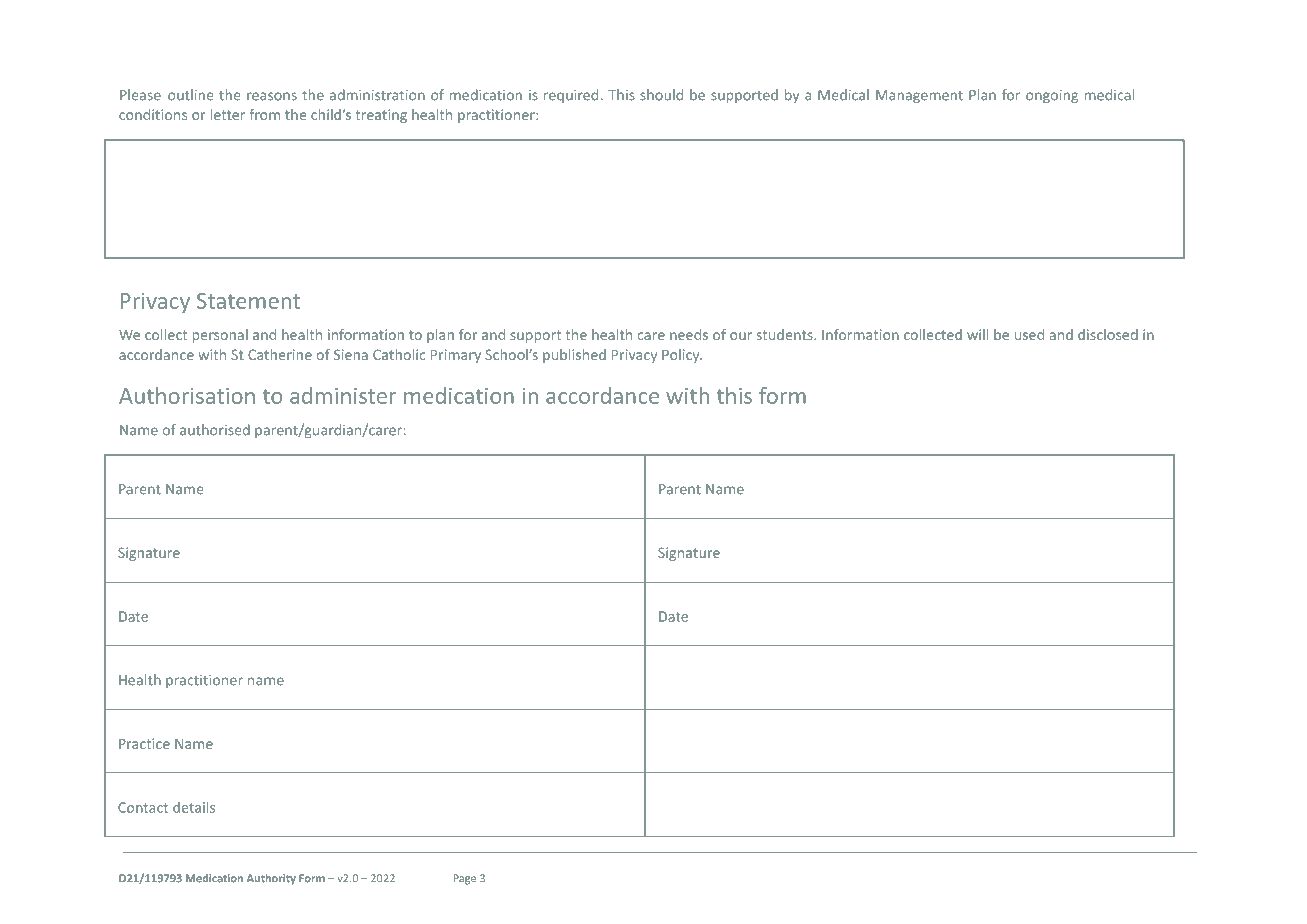 This screenshot has width=1307, height=924. I want to click on Page, so click(465, 879).
